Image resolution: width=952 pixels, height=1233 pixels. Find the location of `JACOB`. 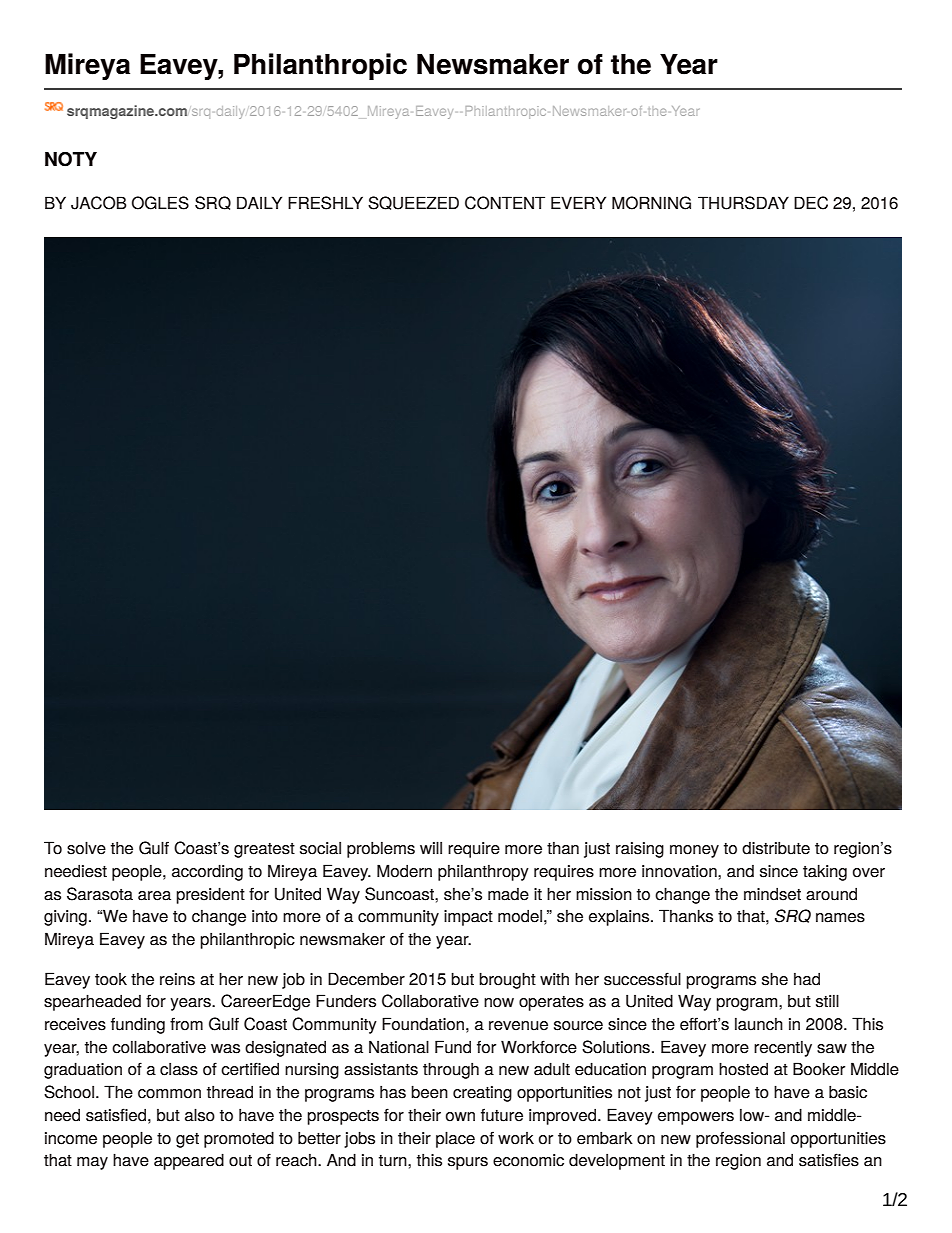

JACOB is located at coordinates (99, 203).
